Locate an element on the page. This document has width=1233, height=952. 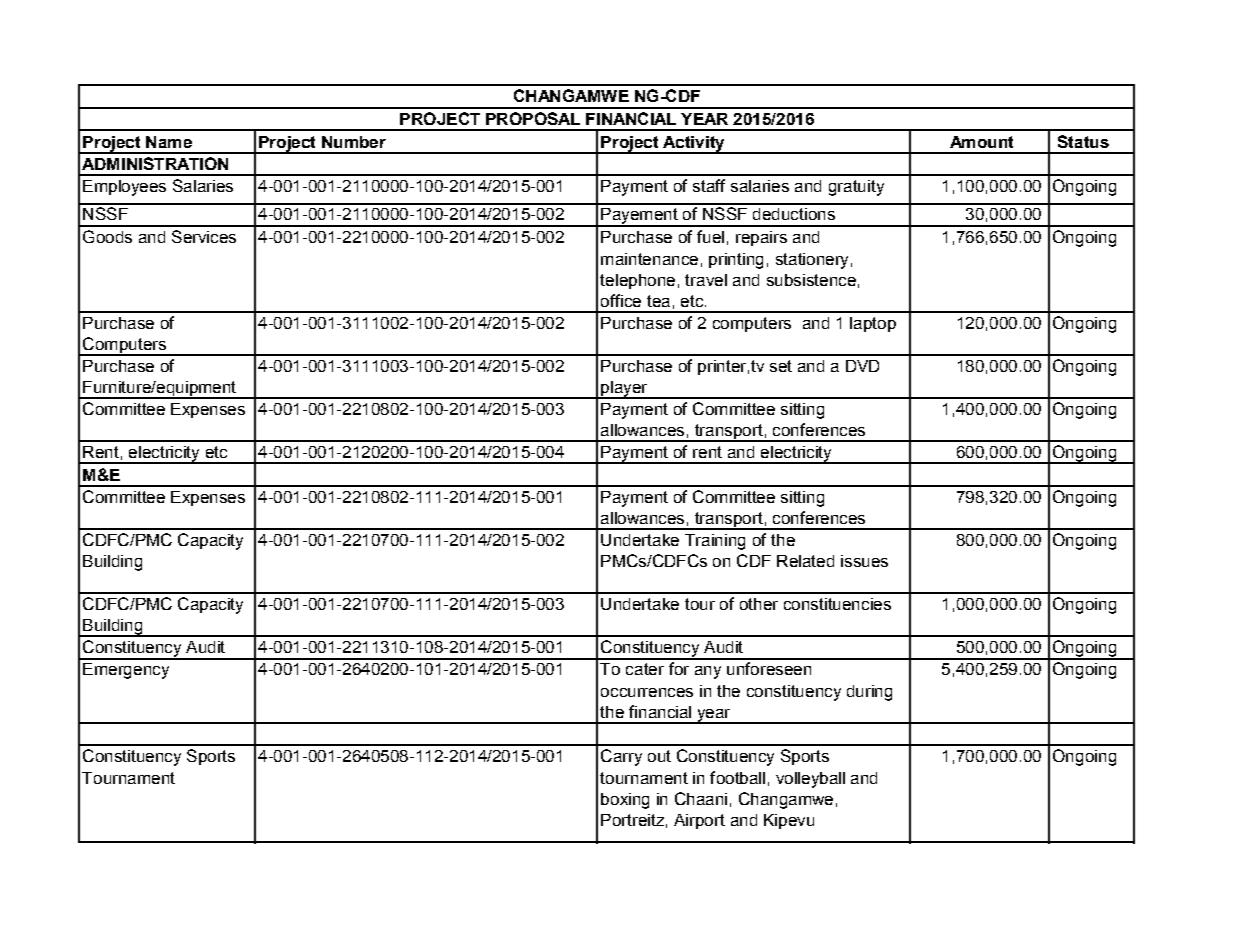
Training is located at coordinates (715, 542).
